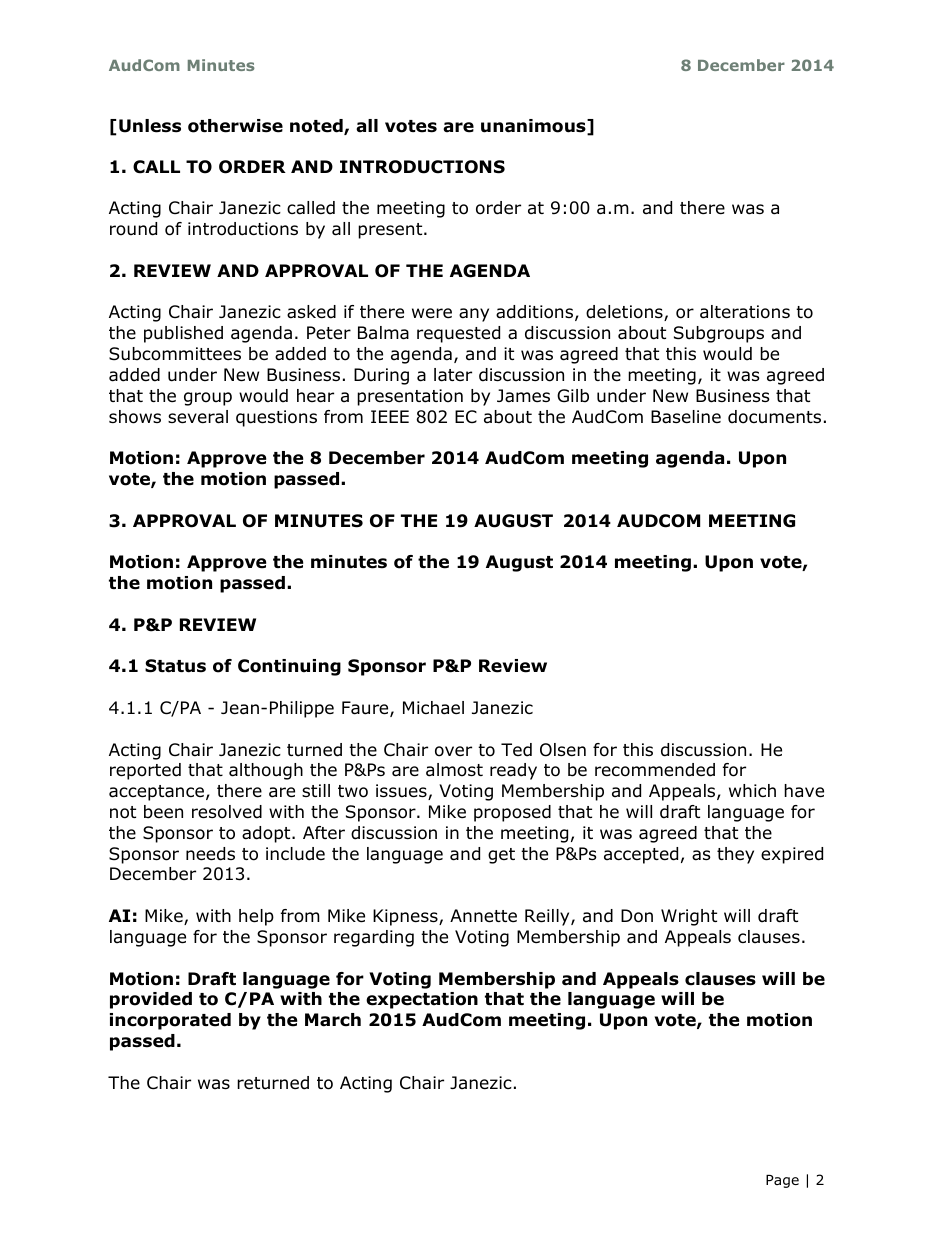 Image resolution: width=952 pixels, height=1233 pixels. I want to click on Page, so click(782, 1181).
